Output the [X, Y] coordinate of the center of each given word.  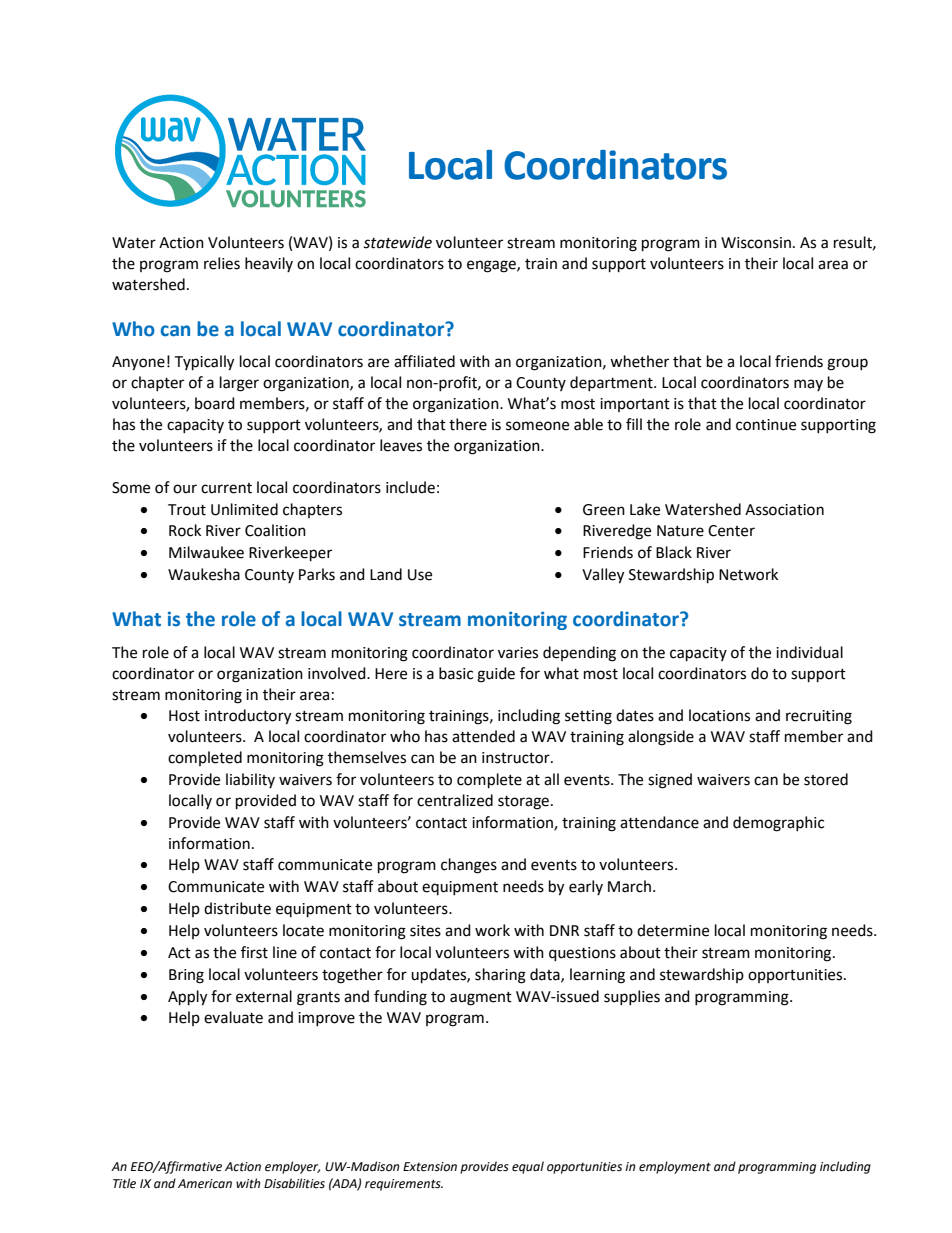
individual [809, 652]
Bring [186, 976]
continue [766, 425]
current [226, 488]
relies [222, 263]
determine [673, 930]
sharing [500, 976]
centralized [455, 800]
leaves [401, 445]
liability [250, 780]
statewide [397, 242]
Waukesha [204, 574]
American [205, 1184]
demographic [778, 824]
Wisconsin [756, 243]
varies [518, 653]
